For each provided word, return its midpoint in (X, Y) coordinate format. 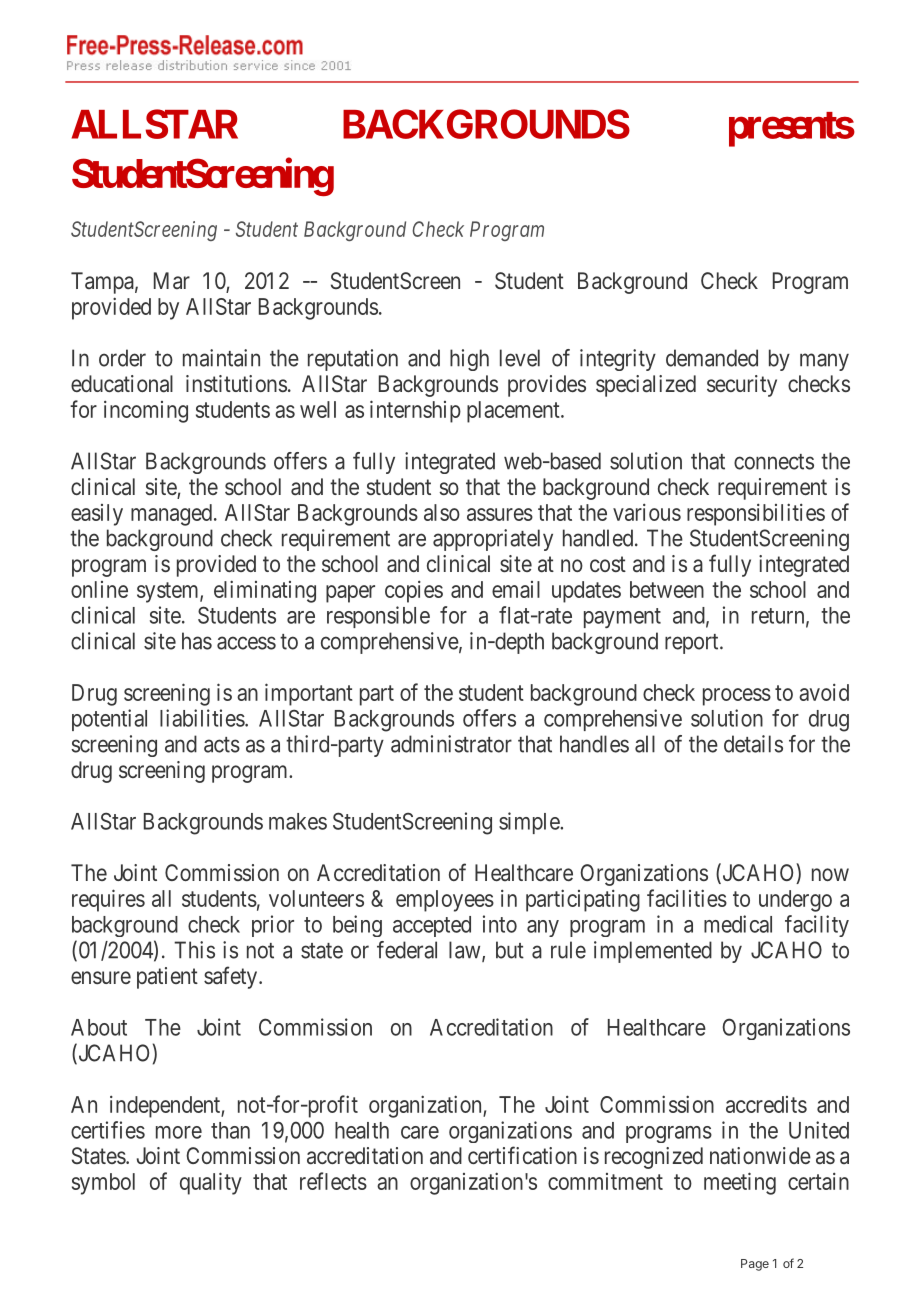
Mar (172, 280)
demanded (712, 358)
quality (211, 1183)
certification (522, 1155)
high (469, 360)
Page (755, 1265)
